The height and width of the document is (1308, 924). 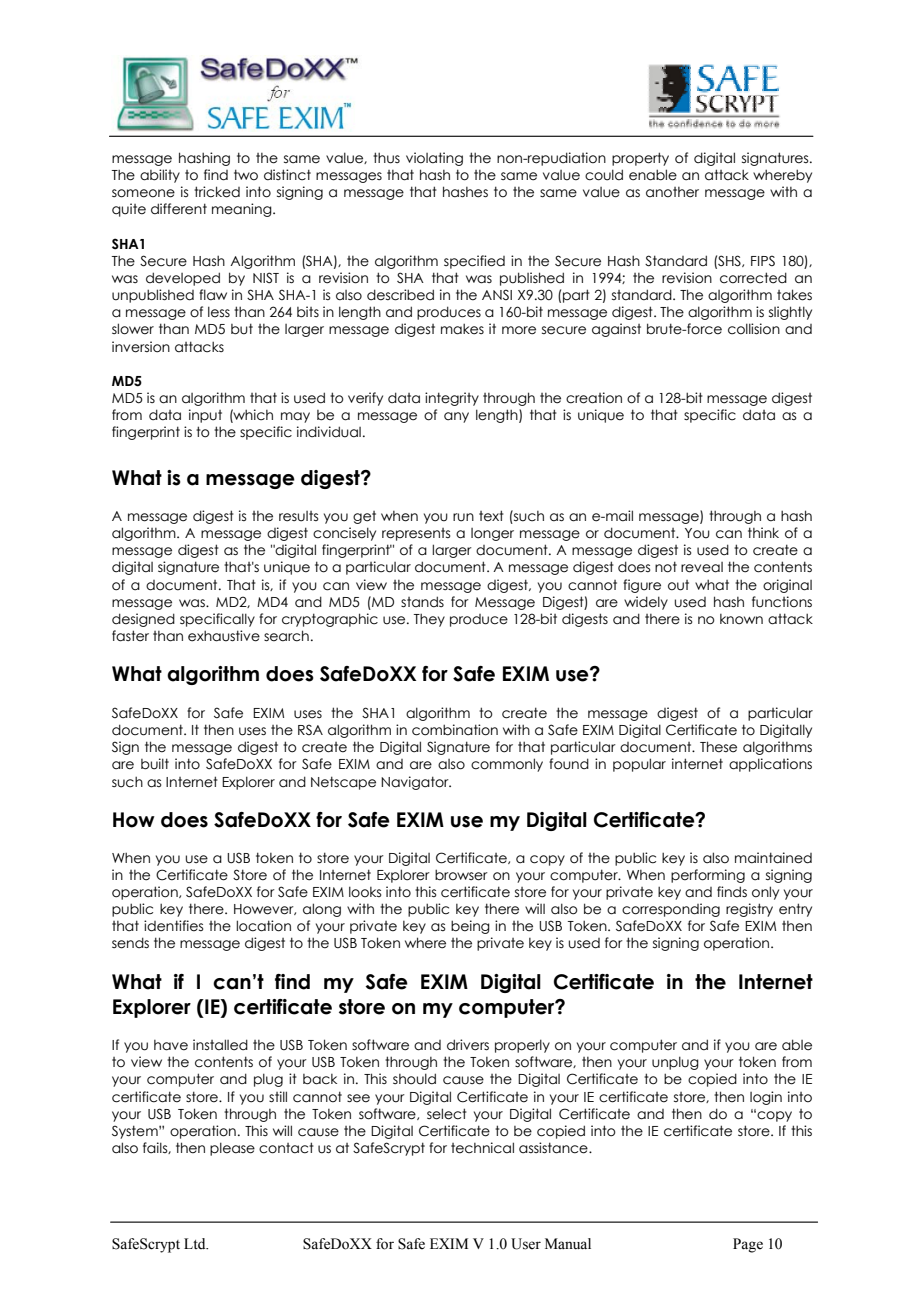 I want to click on tricked, so click(x=217, y=192).
